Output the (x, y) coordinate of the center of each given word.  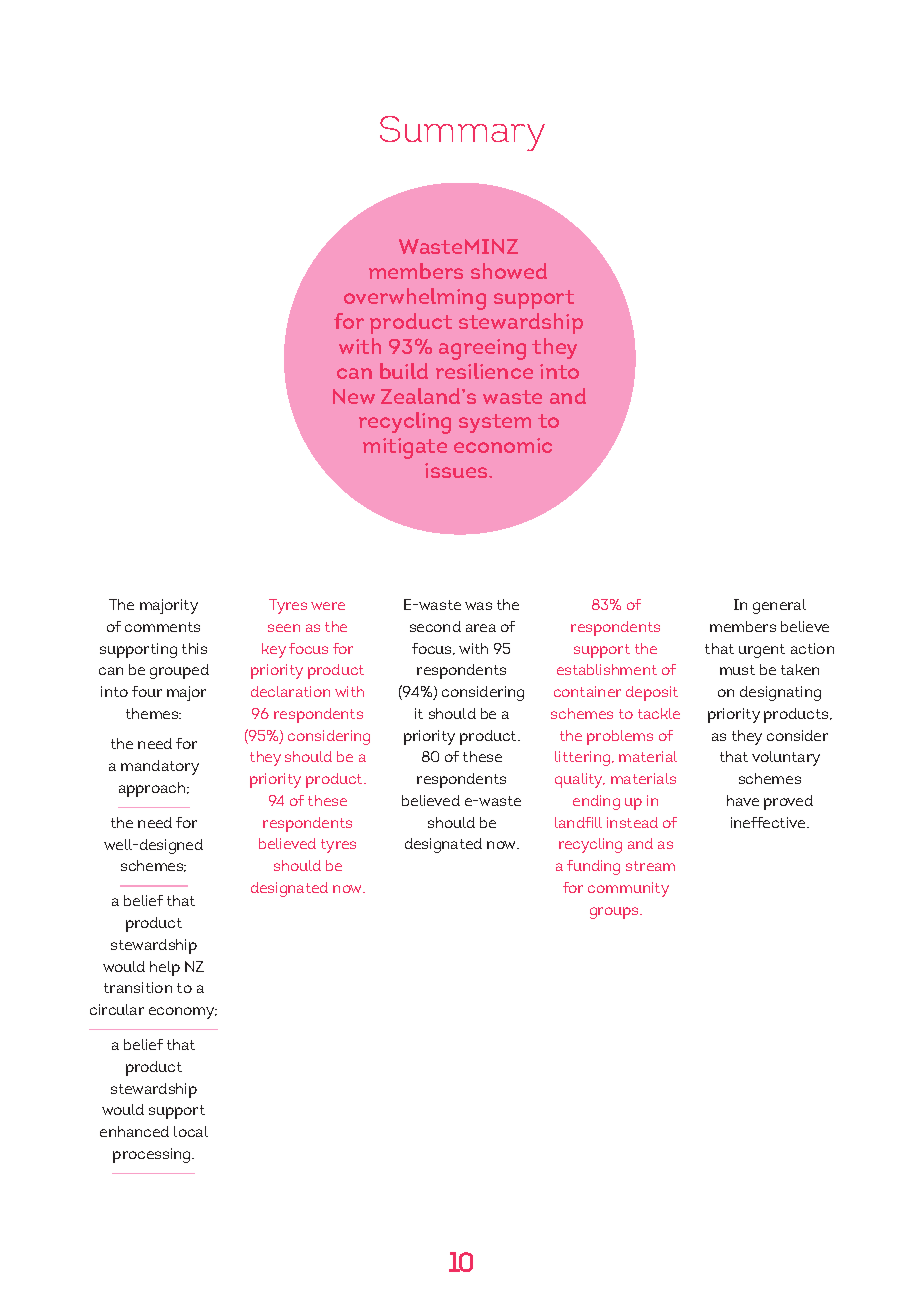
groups (615, 913)
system (495, 423)
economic (503, 445)
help (165, 968)
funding (593, 867)
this (194, 648)
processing (153, 1155)
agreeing (482, 349)
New (354, 396)
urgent (762, 651)
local (191, 1131)
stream (650, 866)
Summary (462, 133)
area (481, 628)
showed (509, 271)
